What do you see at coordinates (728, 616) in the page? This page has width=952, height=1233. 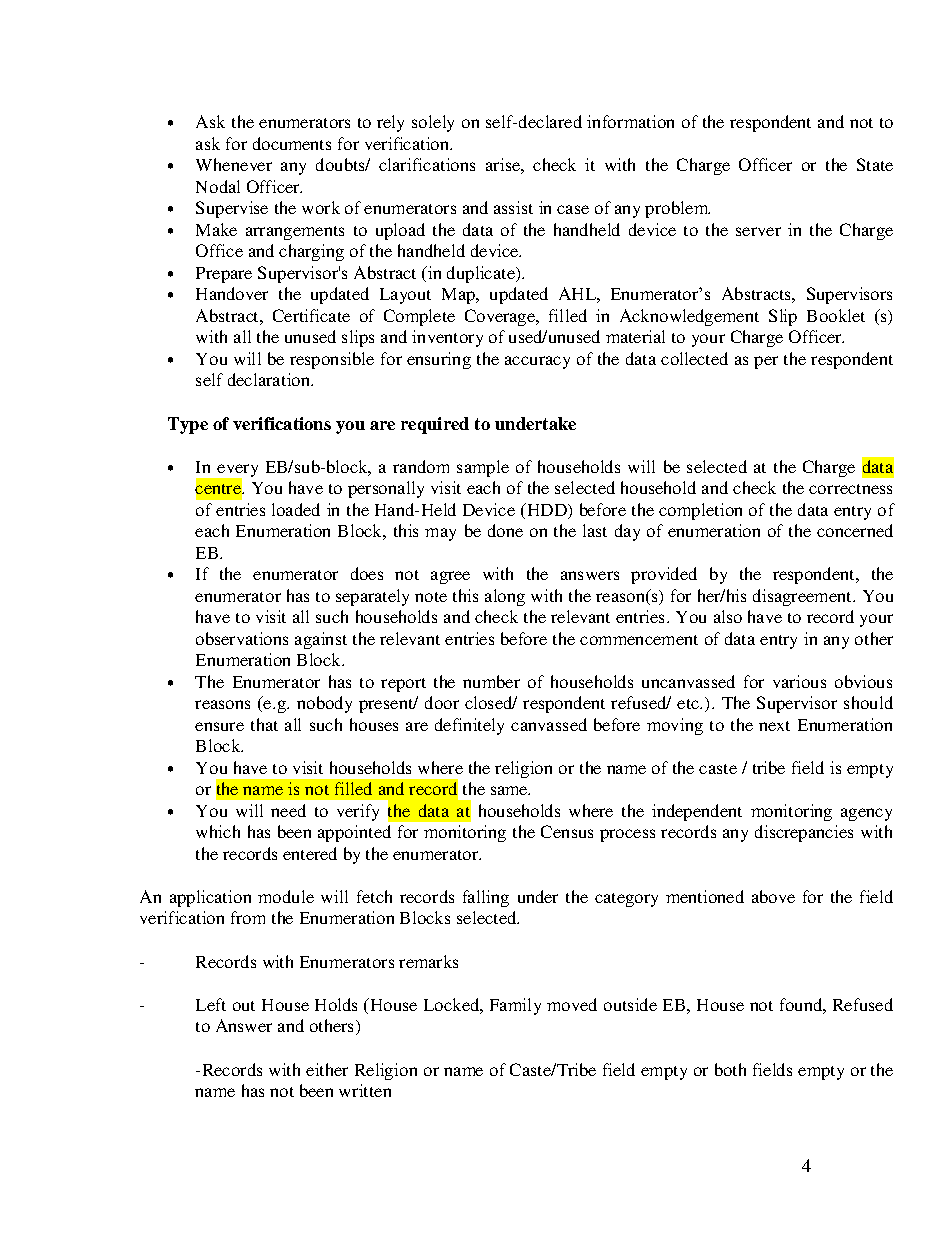 I see `also` at bounding box center [728, 616].
